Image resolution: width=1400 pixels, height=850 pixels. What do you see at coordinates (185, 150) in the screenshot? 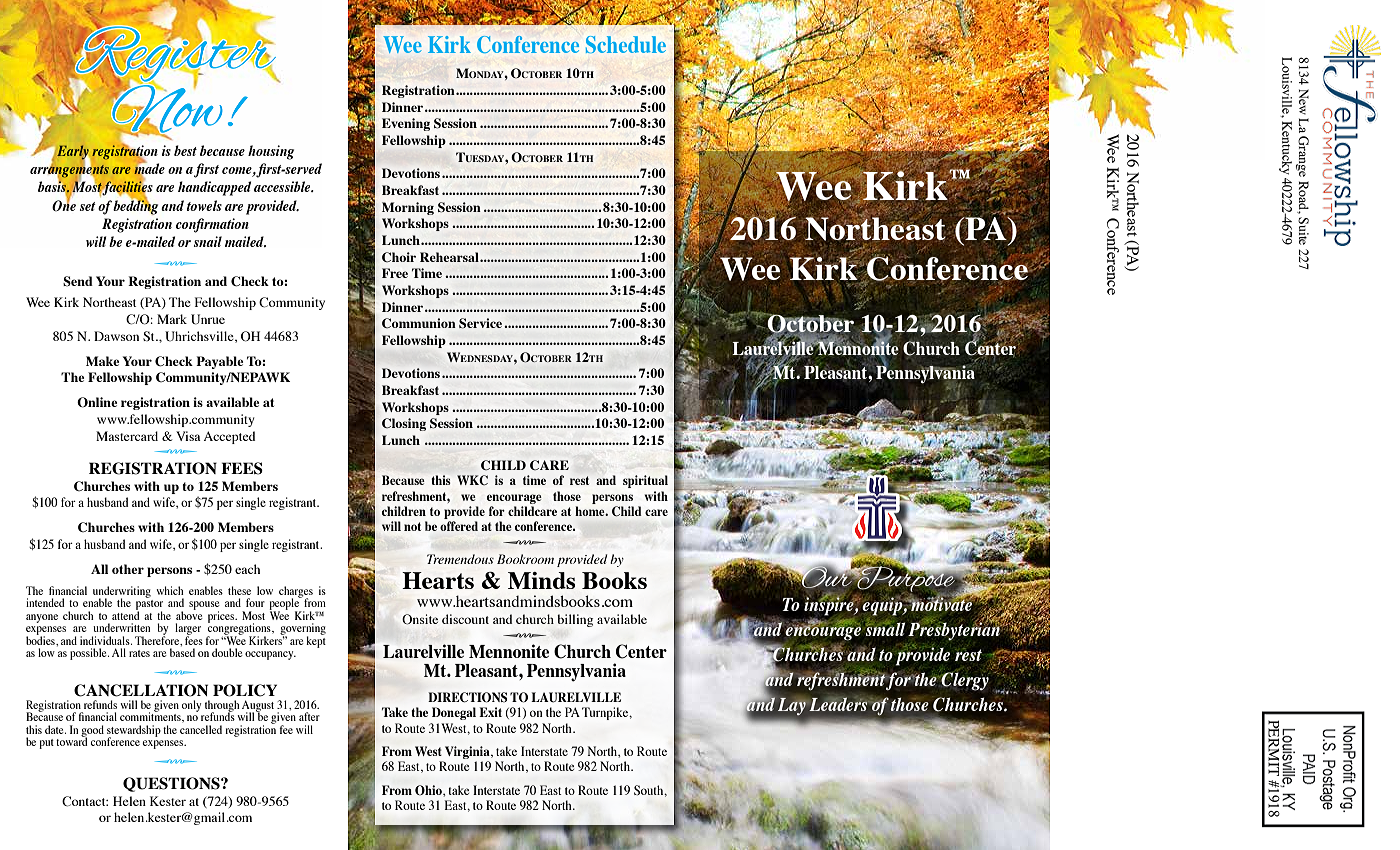
I see `best` at bounding box center [185, 150].
